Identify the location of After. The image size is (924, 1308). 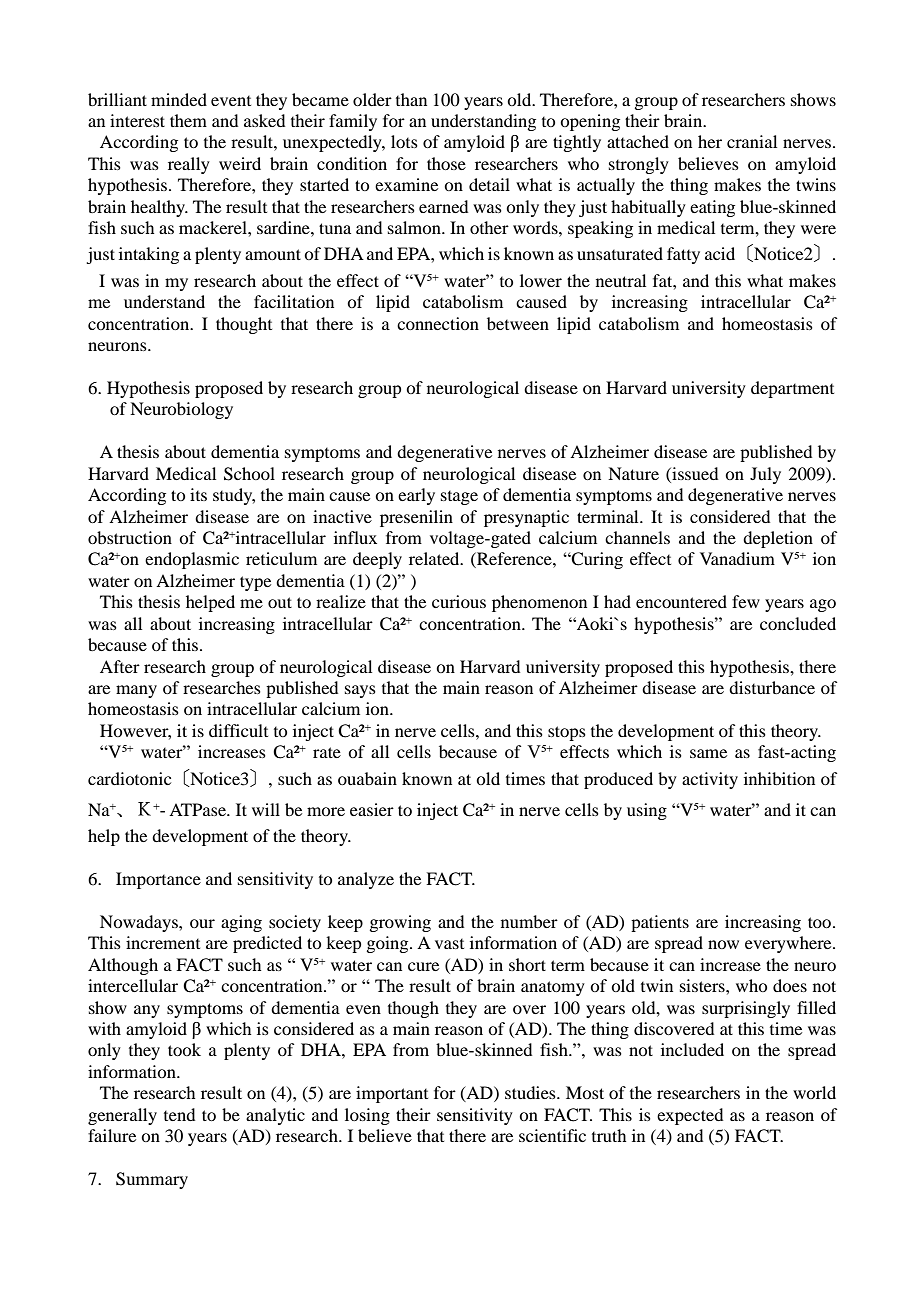
(120, 666).
